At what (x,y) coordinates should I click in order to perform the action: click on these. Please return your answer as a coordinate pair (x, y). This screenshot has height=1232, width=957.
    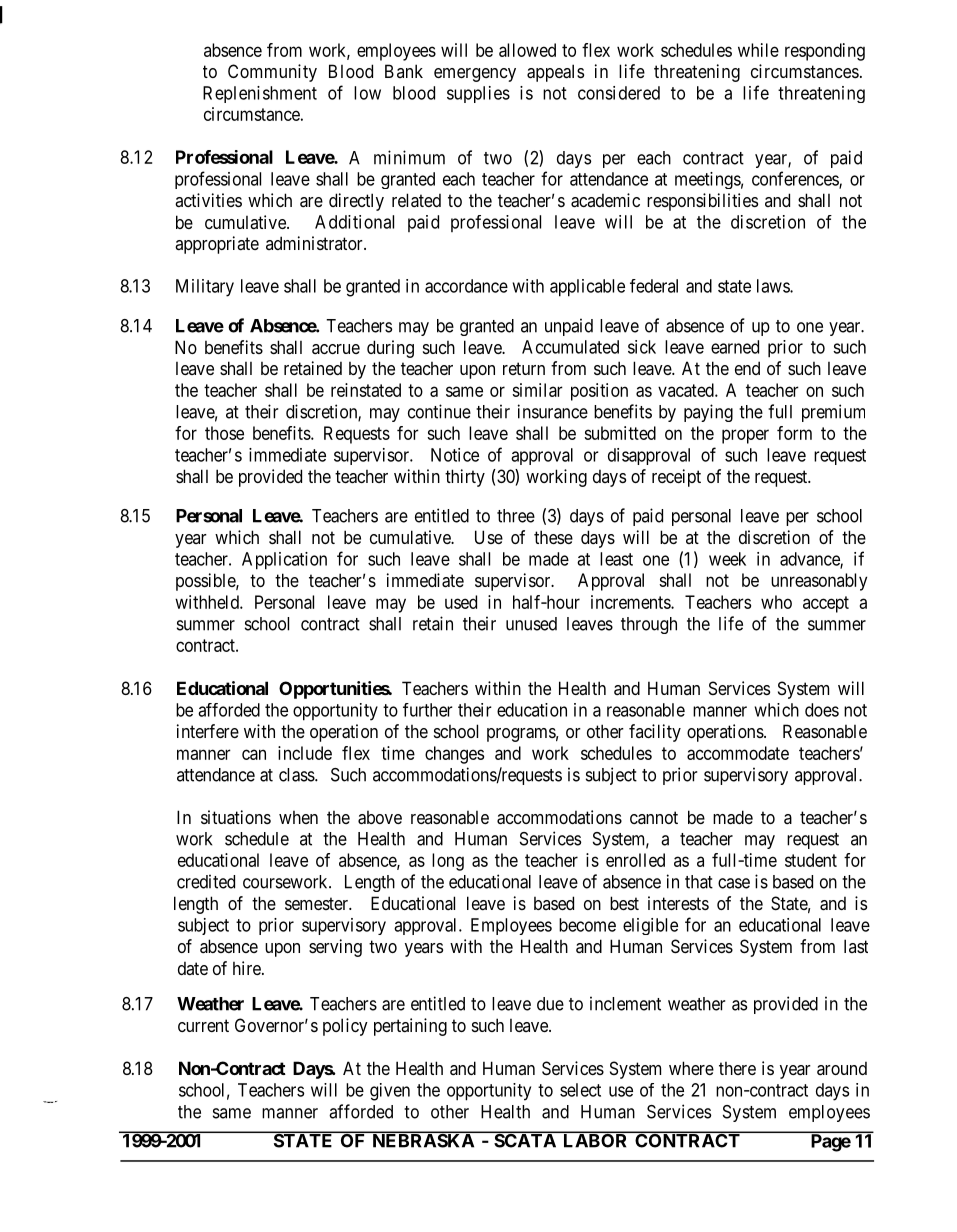
    Looking at the image, I should click on (553, 537).
